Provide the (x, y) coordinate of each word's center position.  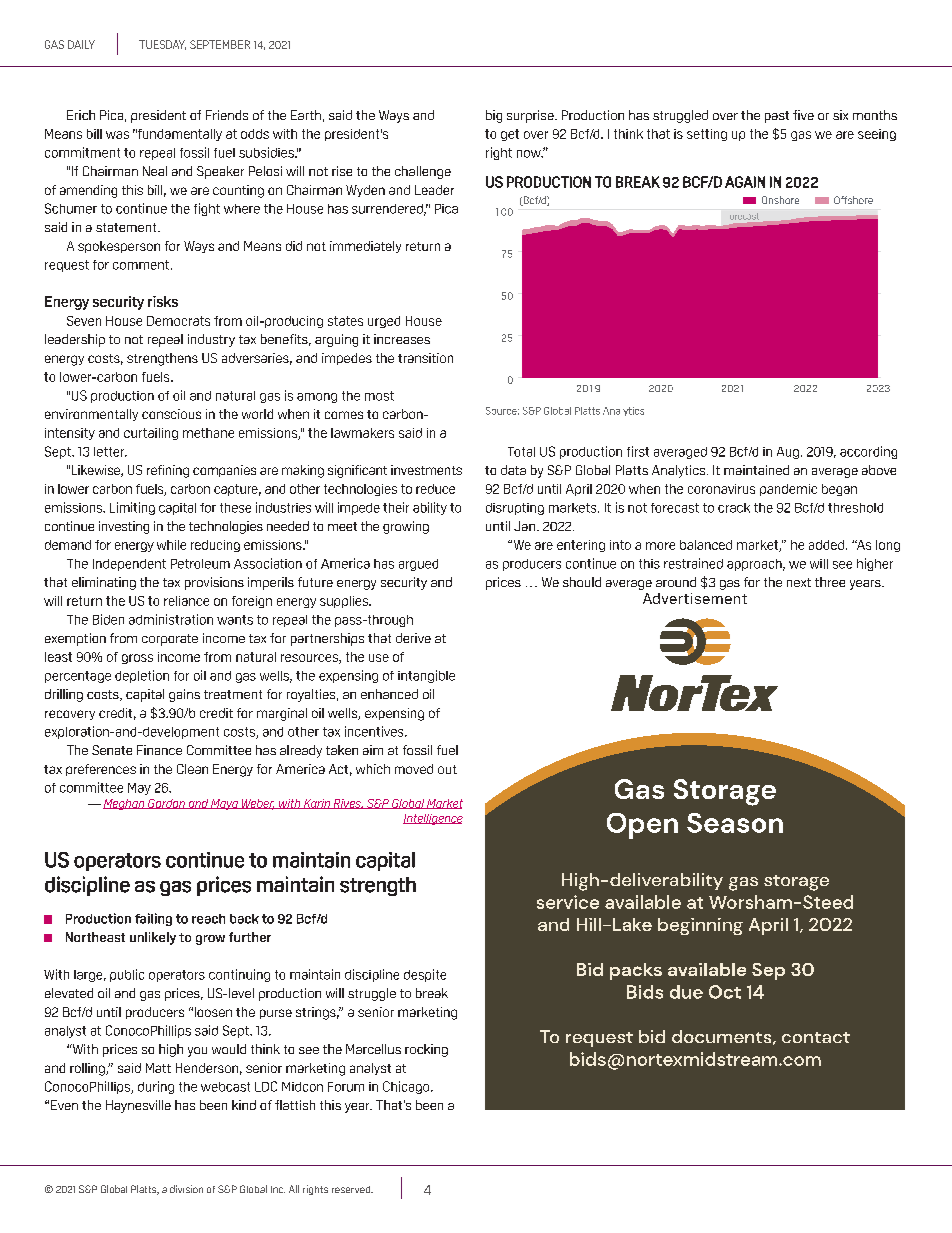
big (494, 116)
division (186, 1189)
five (803, 115)
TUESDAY (162, 45)
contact (816, 1037)
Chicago (407, 1087)
